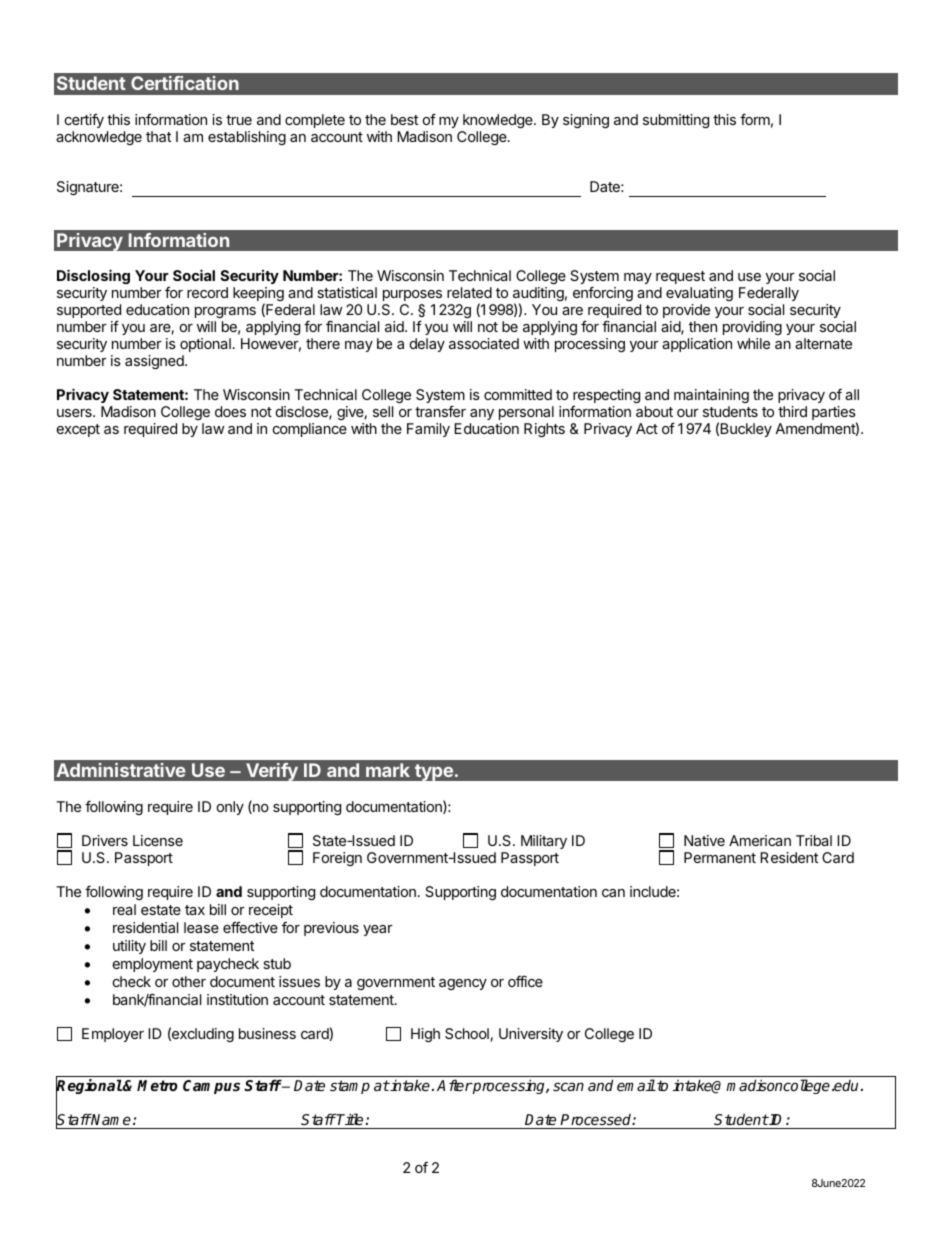  What do you see at coordinates (404, 119) in the screenshot?
I see `best` at bounding box center [404, 119].
